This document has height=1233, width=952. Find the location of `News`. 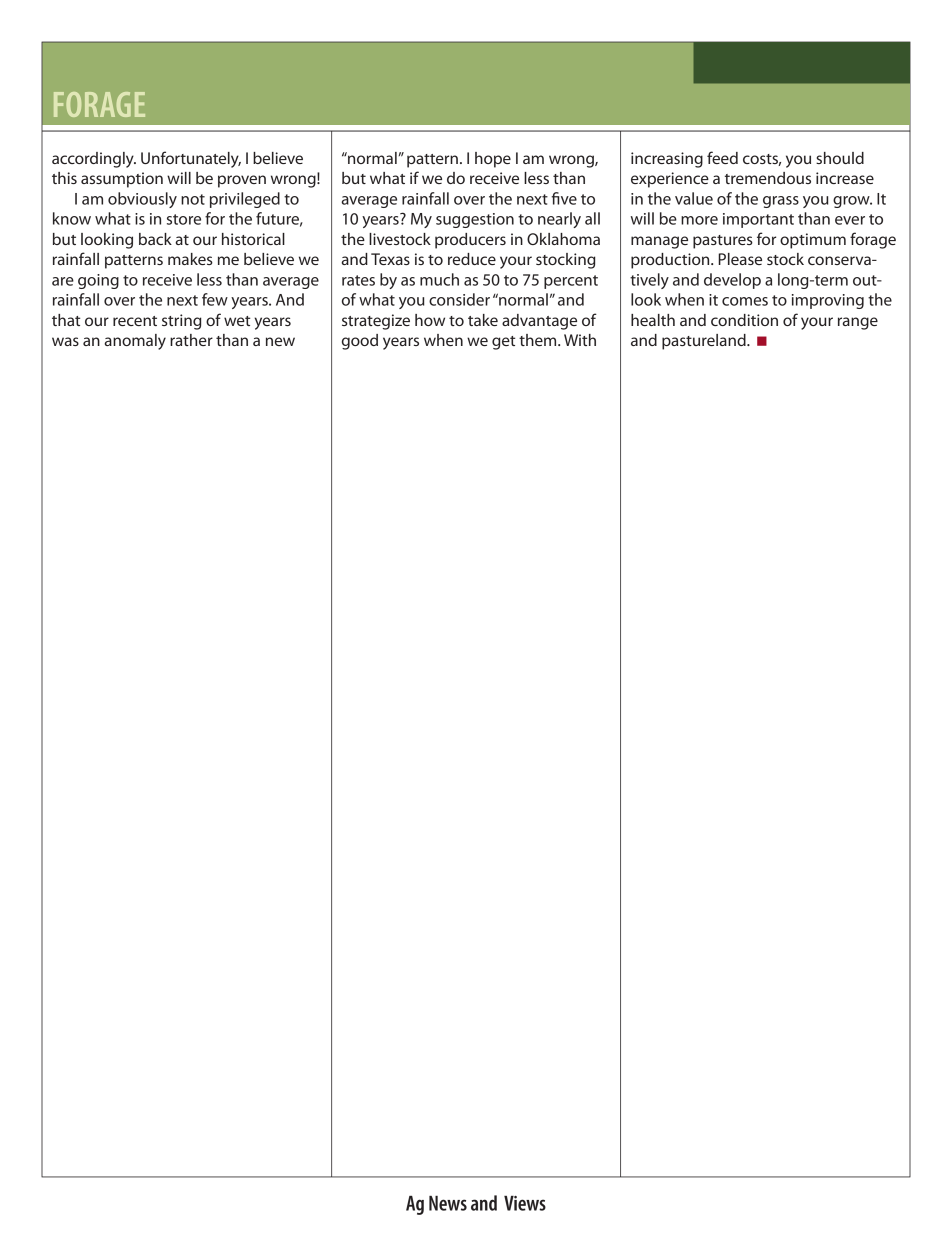

News is located at coordinates (448, 1203).
